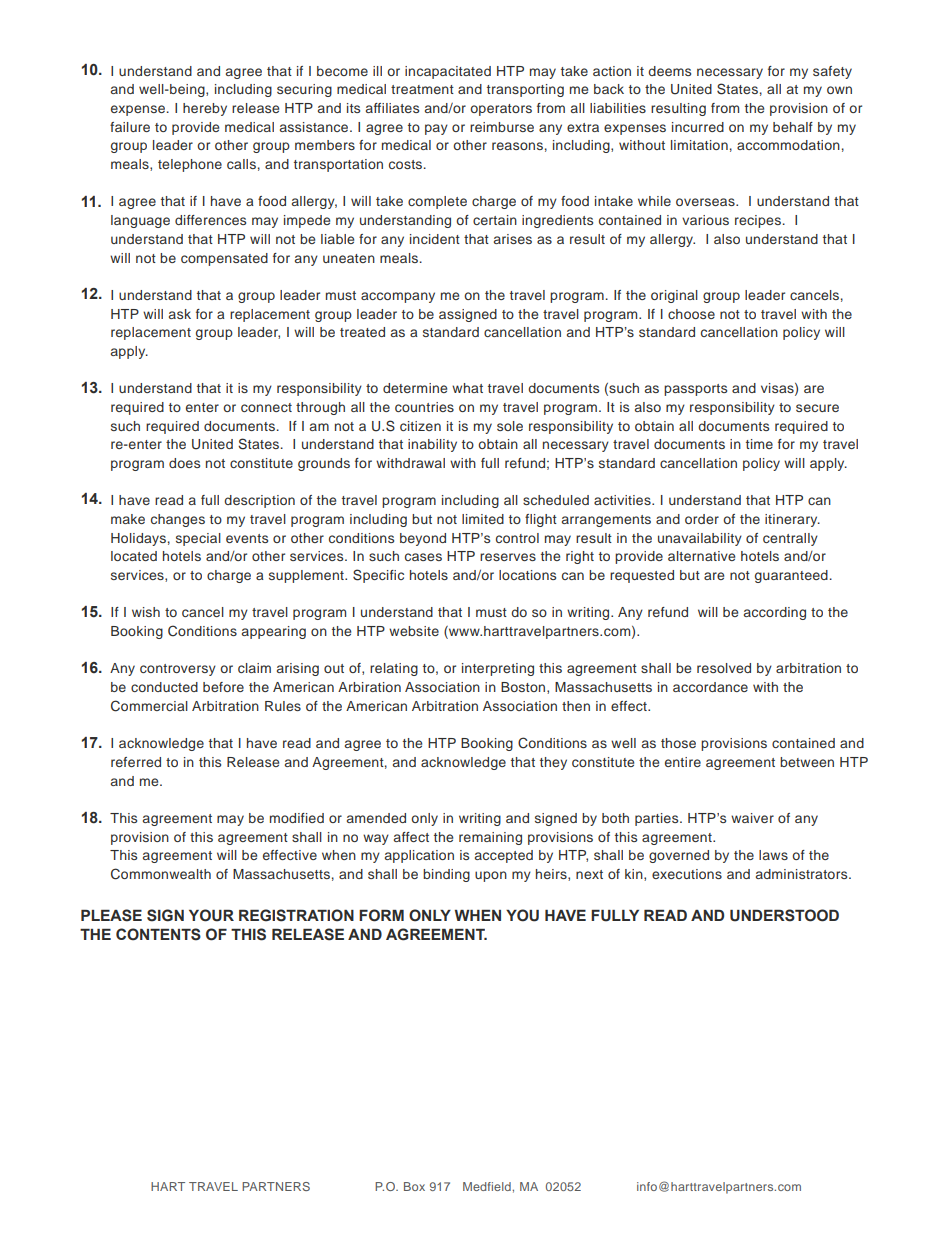 This image has height=1233, width=952. What do you see at coordinates (759, 444) in the image?
I see `time` at bounding box center [759, 444].
